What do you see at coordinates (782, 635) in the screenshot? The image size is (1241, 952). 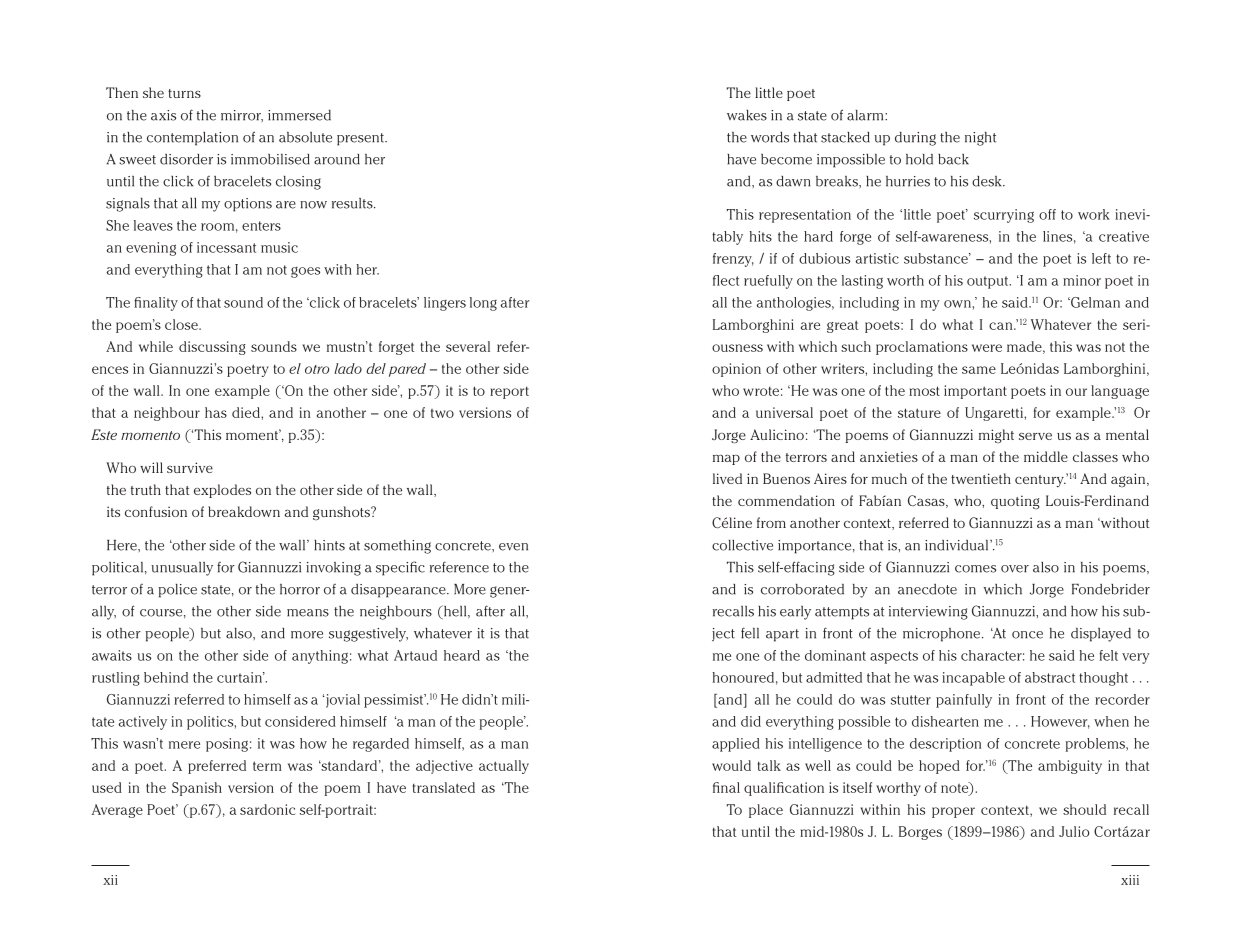 I see `apart` at bounding box center [782, 635].
